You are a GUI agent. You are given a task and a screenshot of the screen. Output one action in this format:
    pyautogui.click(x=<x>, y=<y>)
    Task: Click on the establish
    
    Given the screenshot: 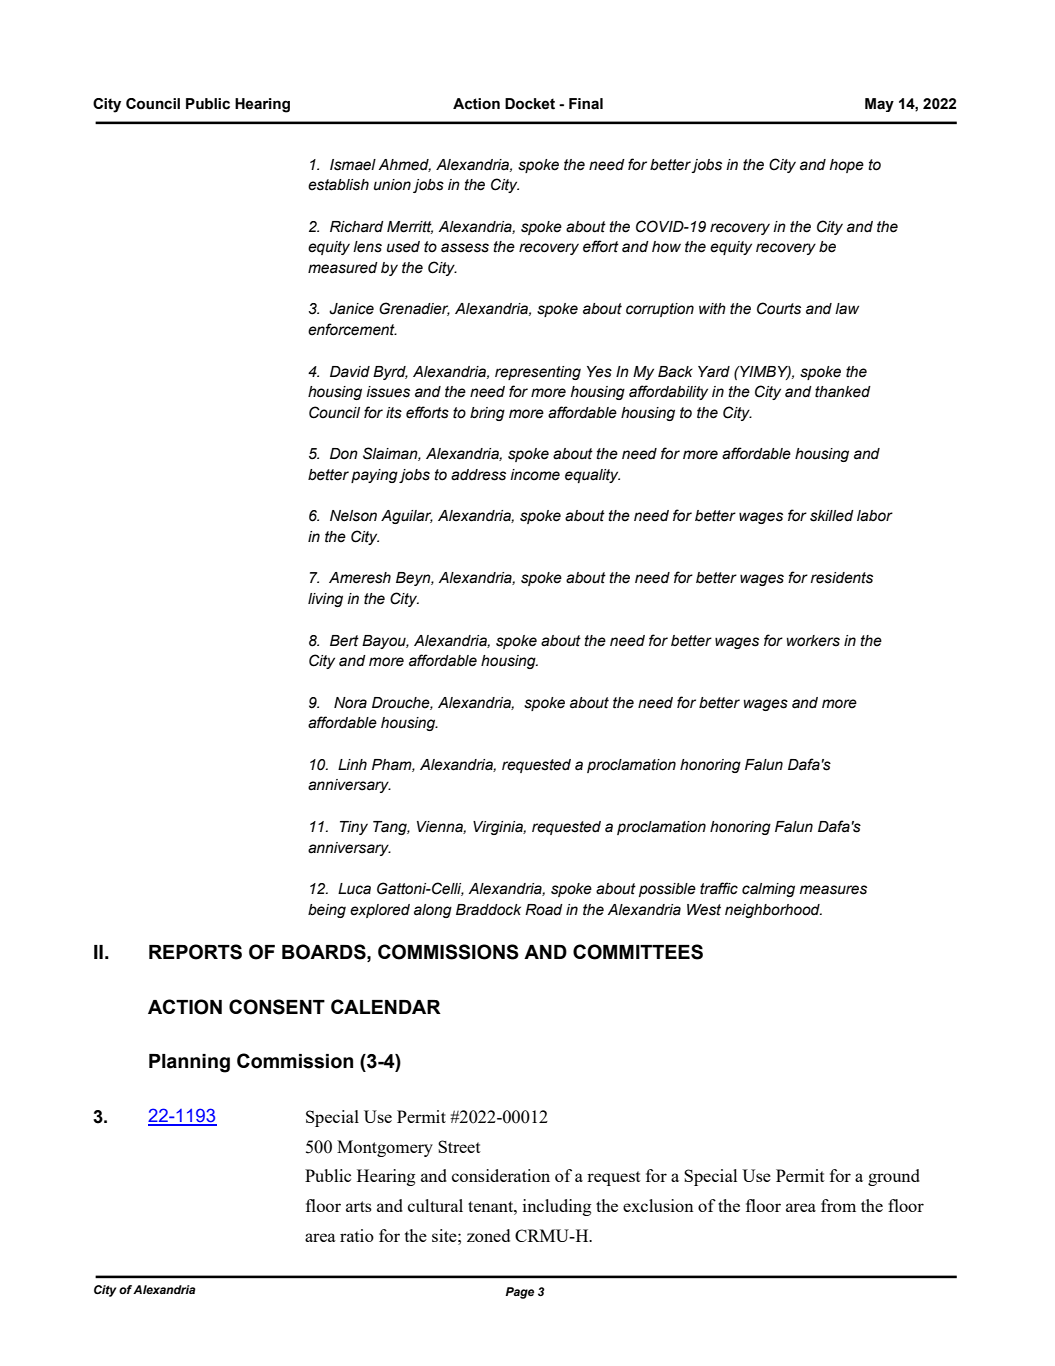 What is the action you would take?
    pyautogui.click(x=338, y=185)
